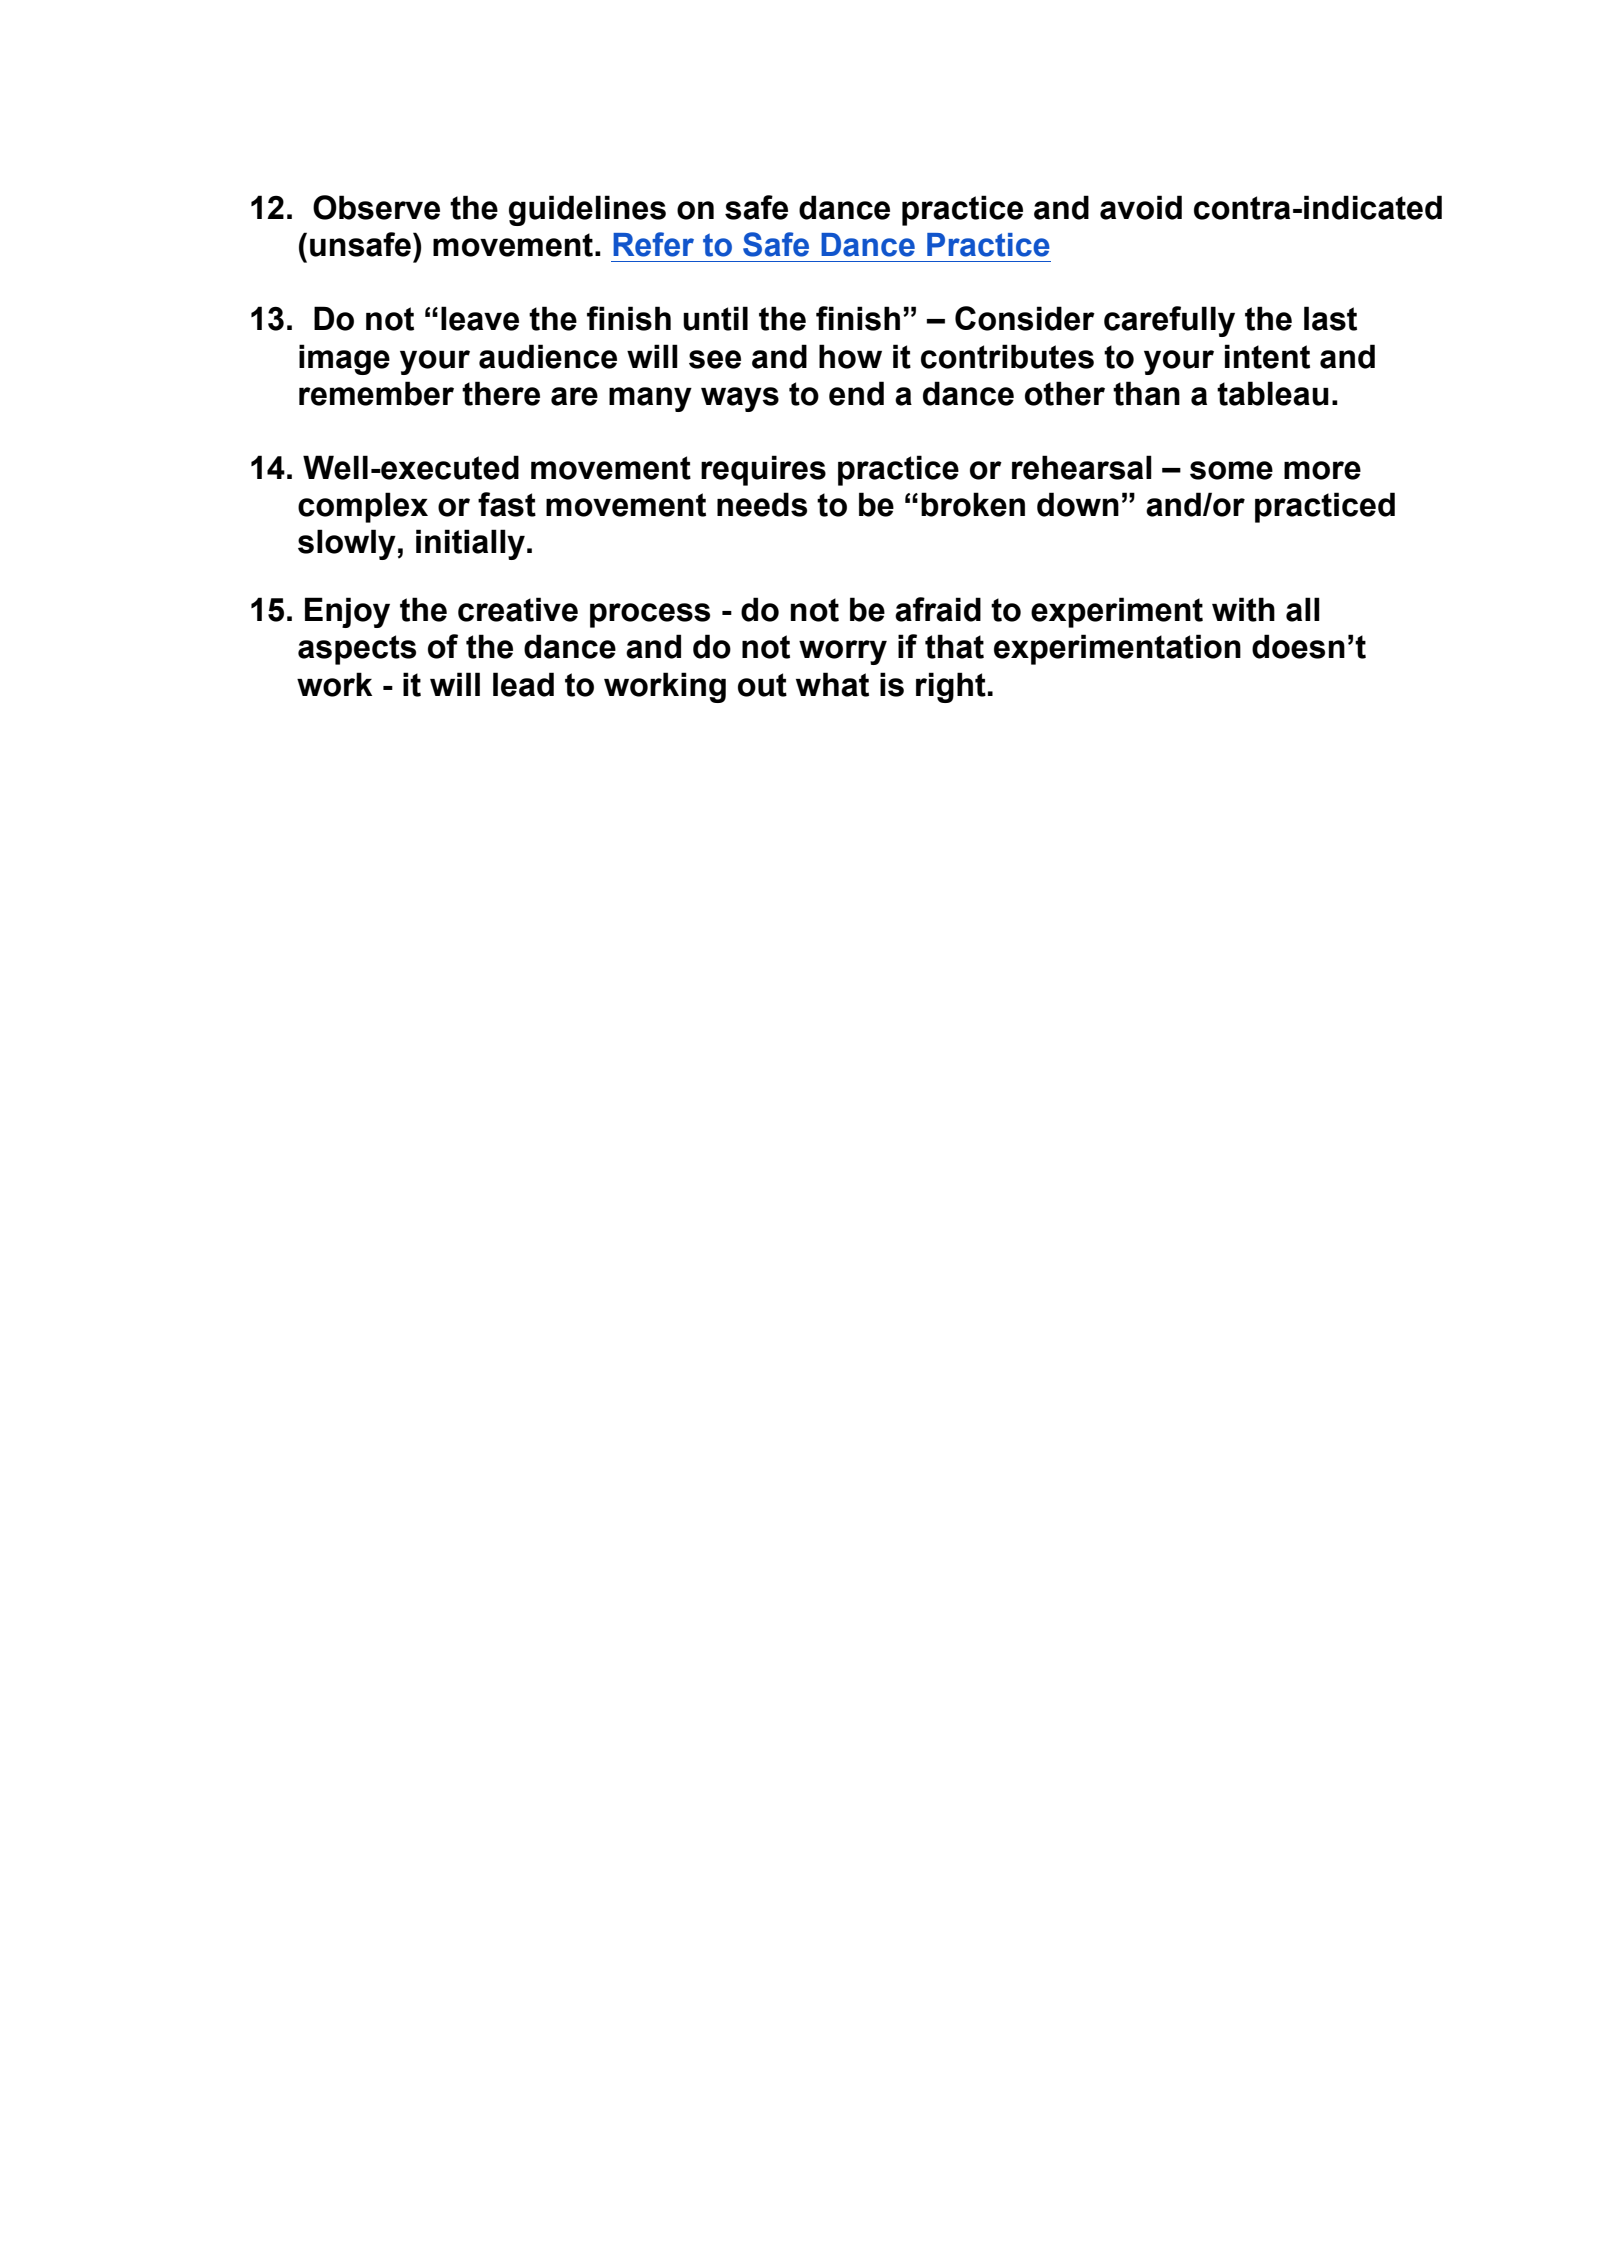 Image resolution: width=1600 pixels, height=2264 pixels. What do you see at coordinates (653, 244) in the screenshot?
I see `Refer` at bounding box center [653, 244].
